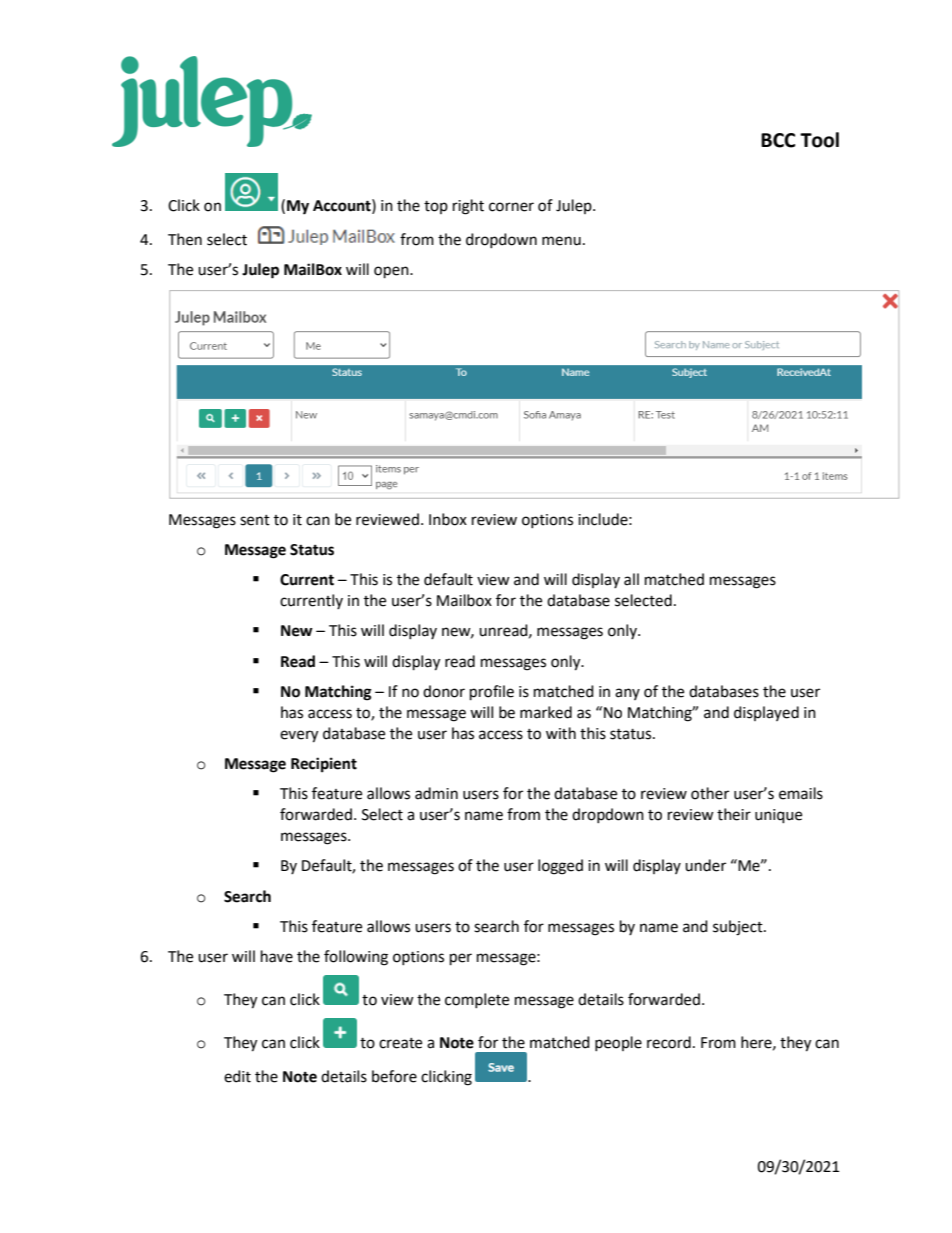  What do you see at coordinates (778, 140) in the page?
I see `BCC` at bounding box center [778, 140].
